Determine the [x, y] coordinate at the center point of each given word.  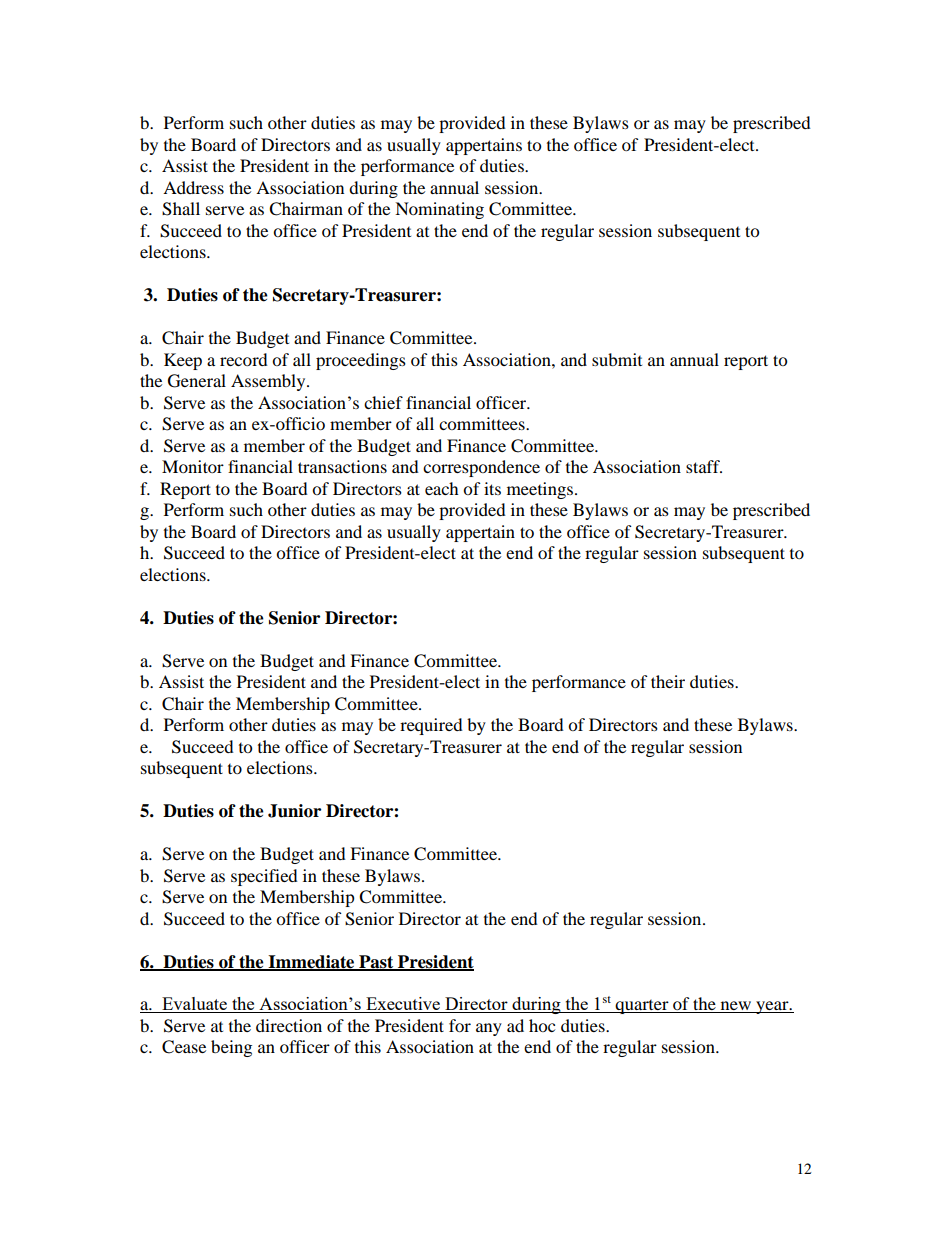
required [431, 726]
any [489, 1029]
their [668, 681]
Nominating [439, 210]
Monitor [193, 466]
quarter [642, 1007]
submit [617, 359]
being [231, 1048]
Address [193, 187]
